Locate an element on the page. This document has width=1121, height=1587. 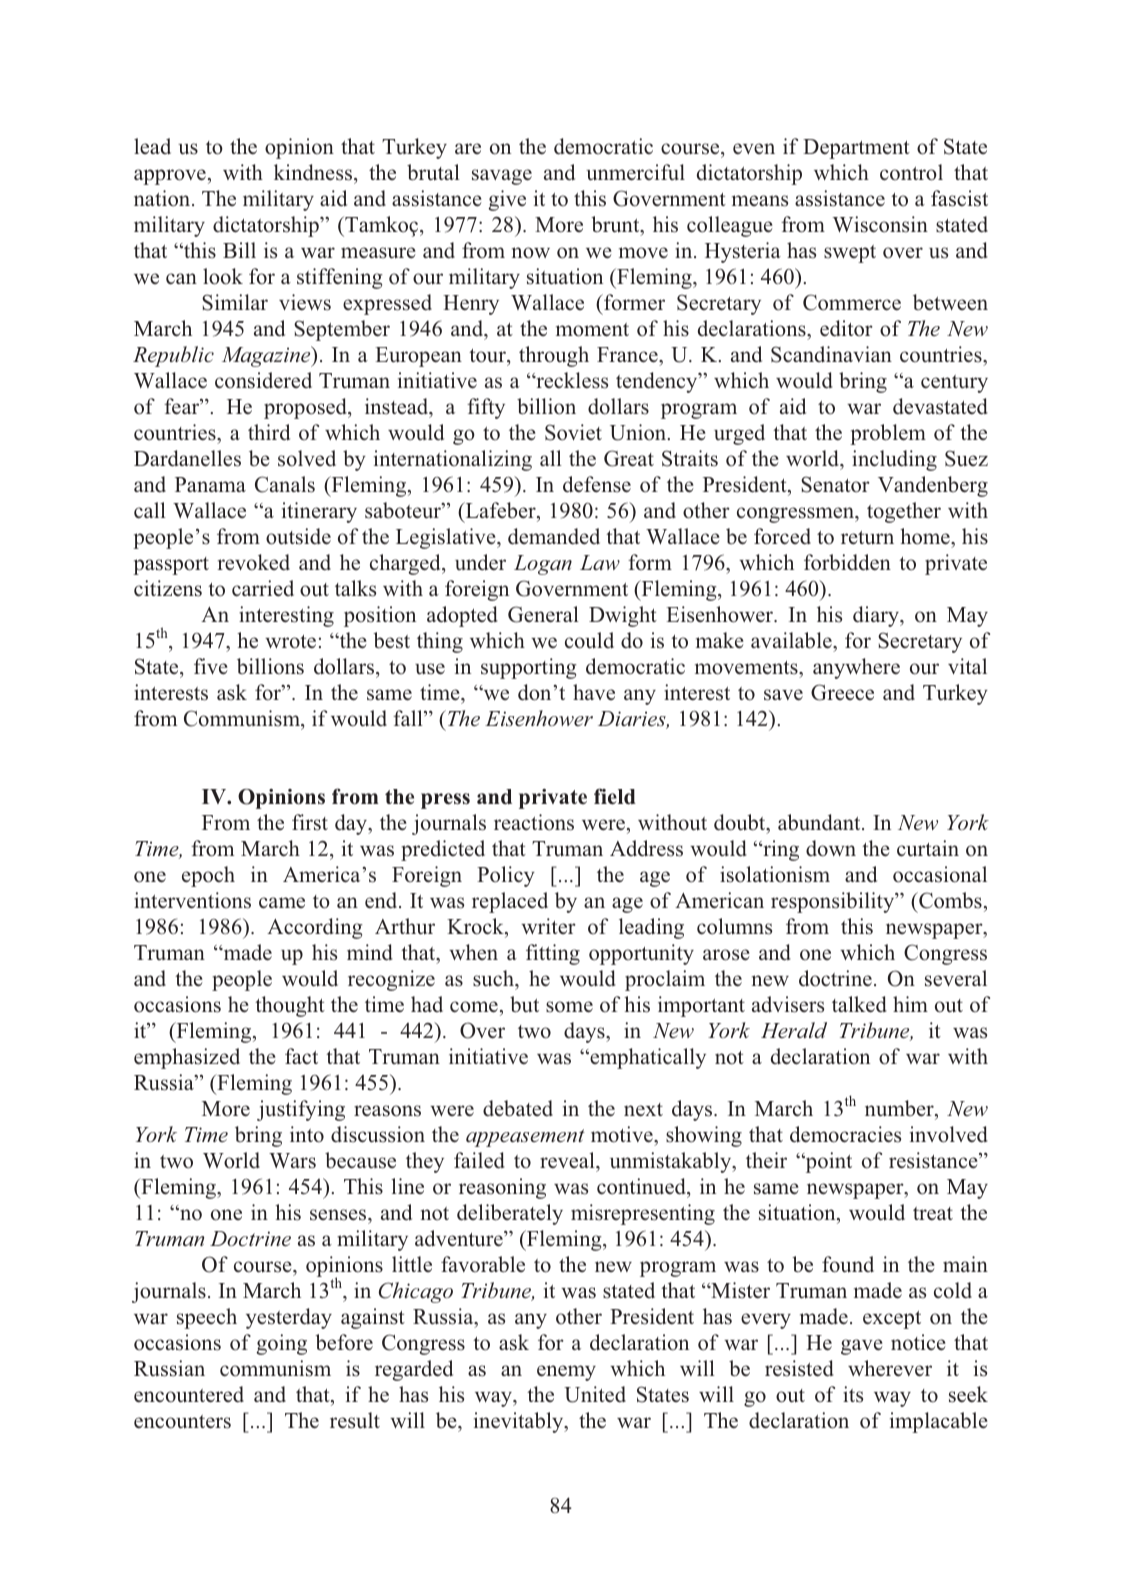
give is located at coordinates (507, 200).
